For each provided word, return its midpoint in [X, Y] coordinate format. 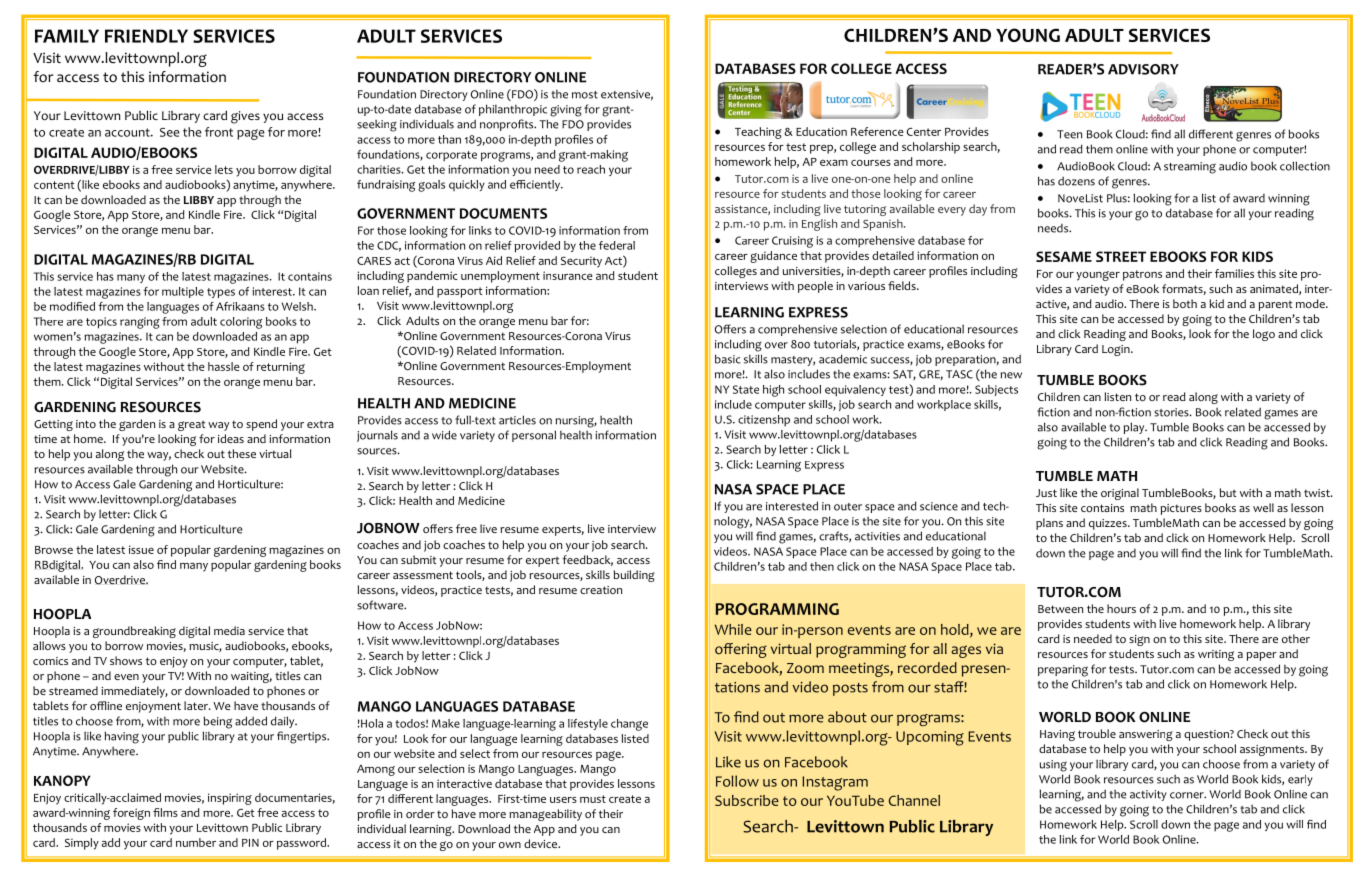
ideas [231, 438]
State [746, 389]
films [165, 812]
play [1135, 428]
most [585, 95]
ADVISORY [1143, 69]
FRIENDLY [146, 36]
